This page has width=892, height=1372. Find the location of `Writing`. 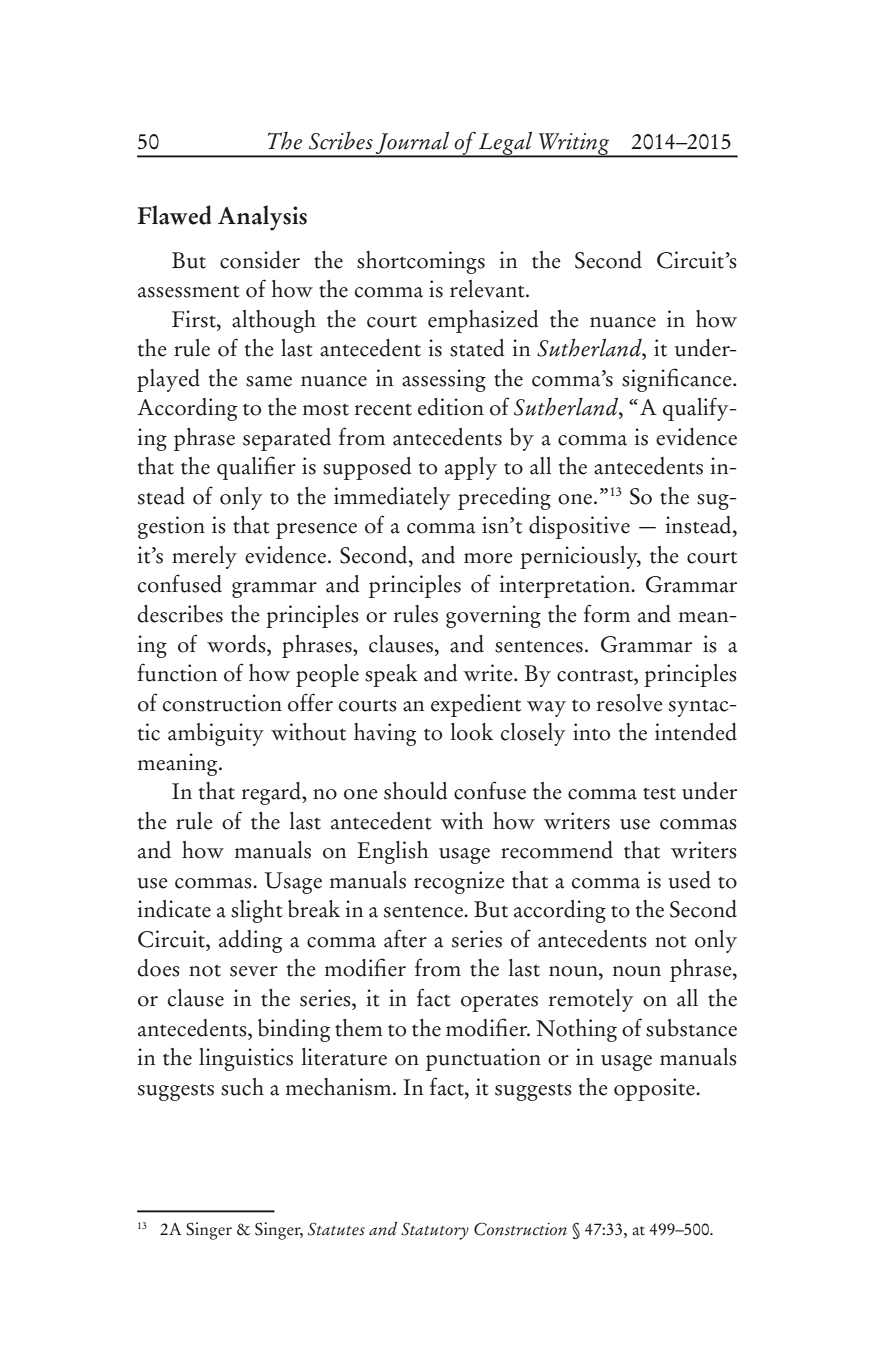

Writing is located at coordinates (574, 145).
